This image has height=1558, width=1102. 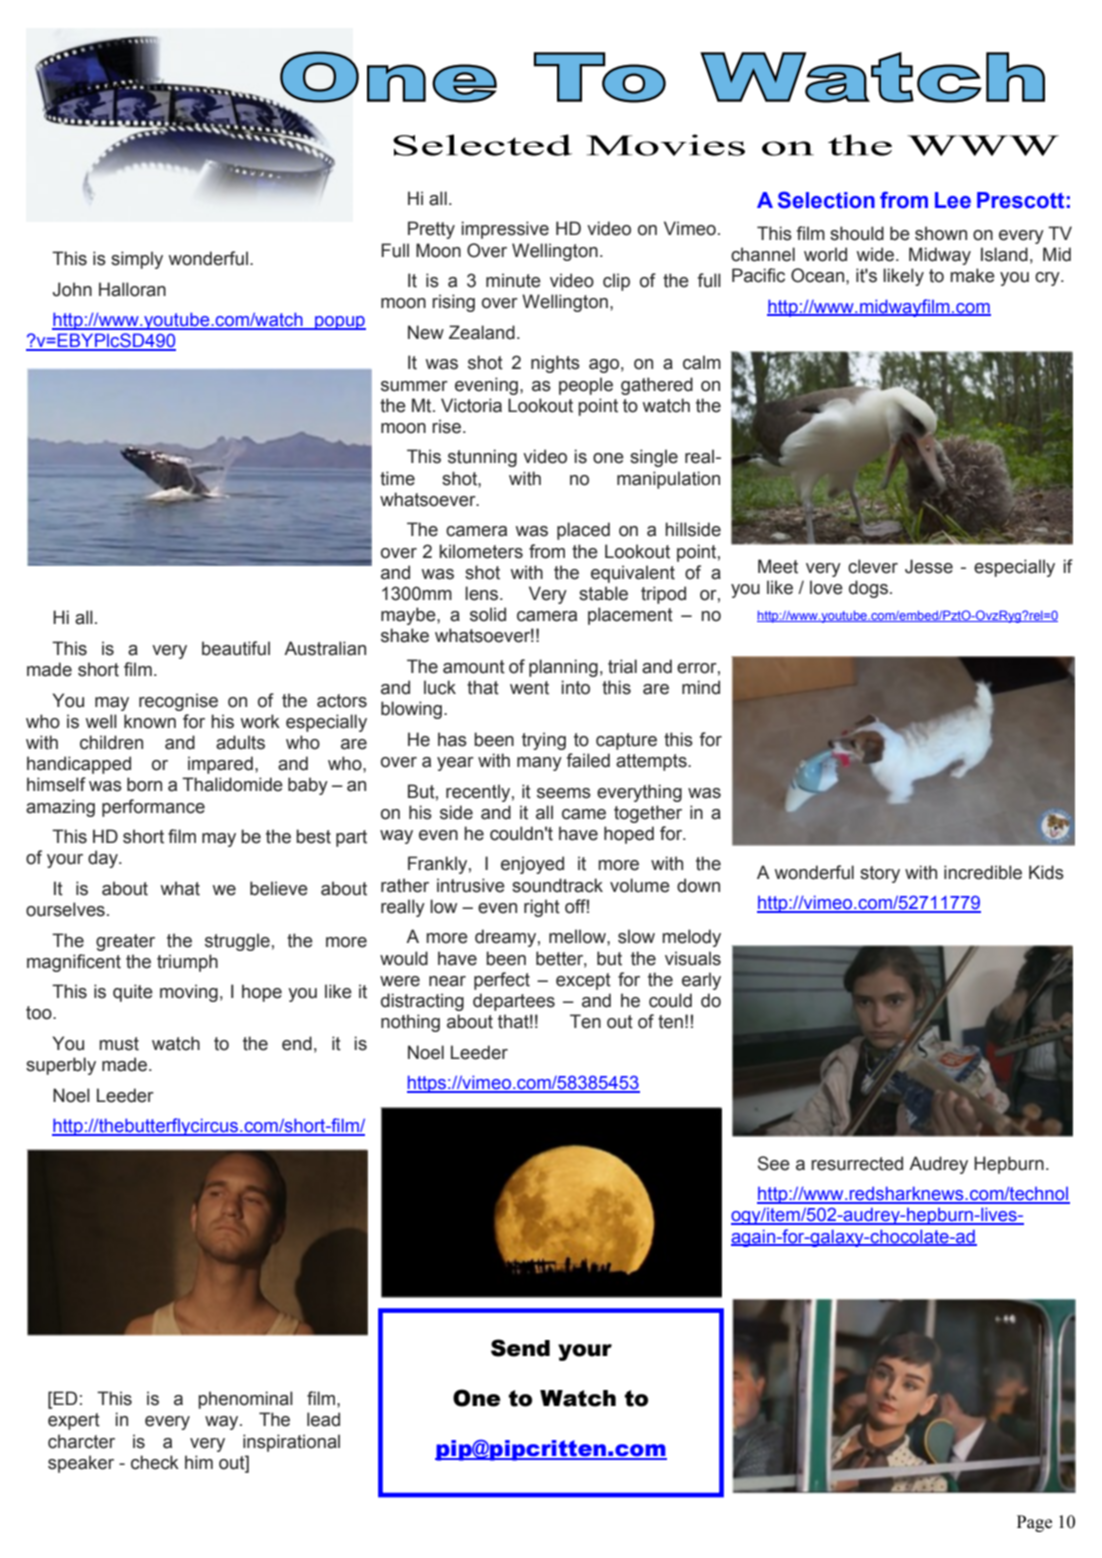 I want to click on superbly, so click(x=61, y=1066).
